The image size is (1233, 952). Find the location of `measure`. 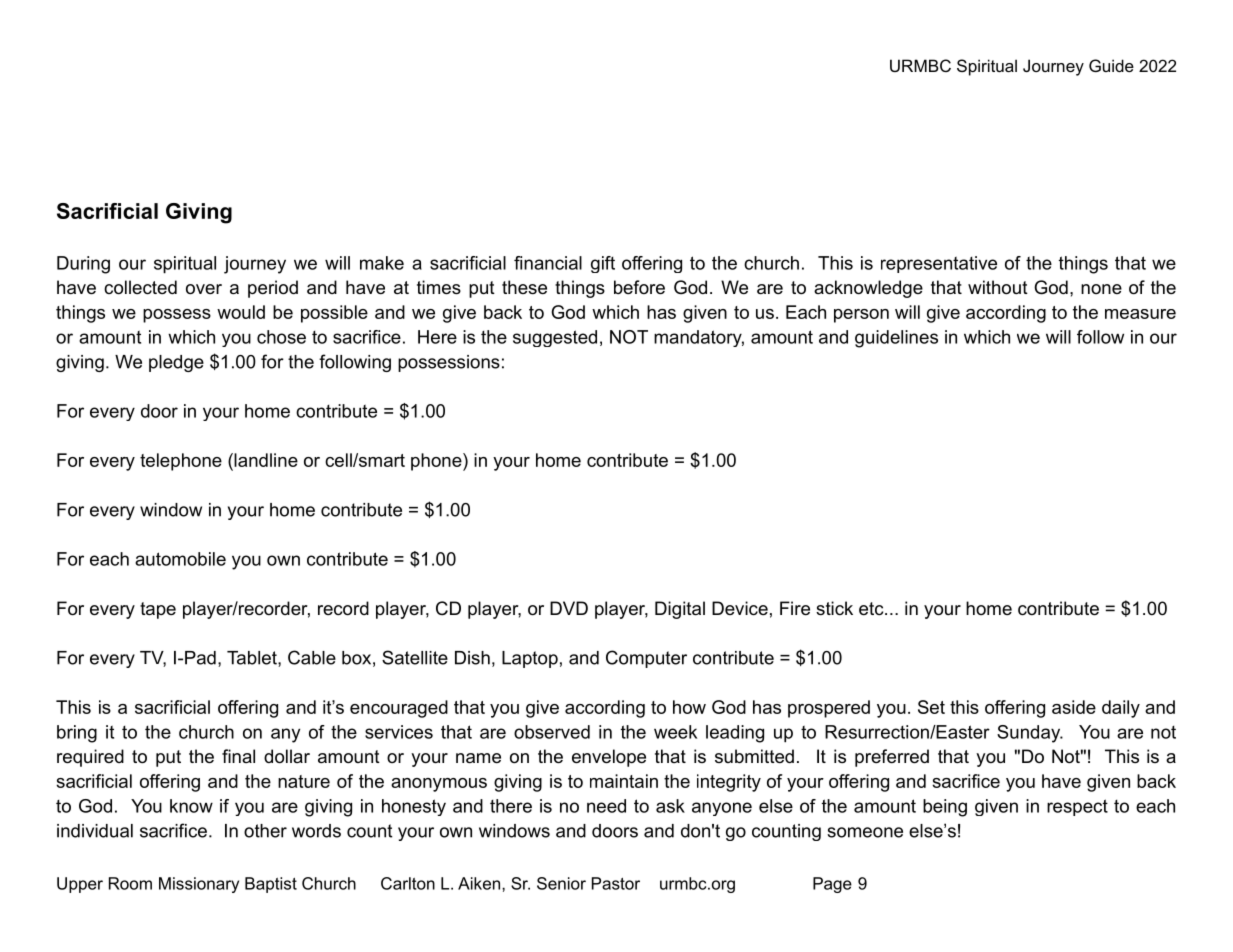

measure is located at coordinates (1140, 314).
